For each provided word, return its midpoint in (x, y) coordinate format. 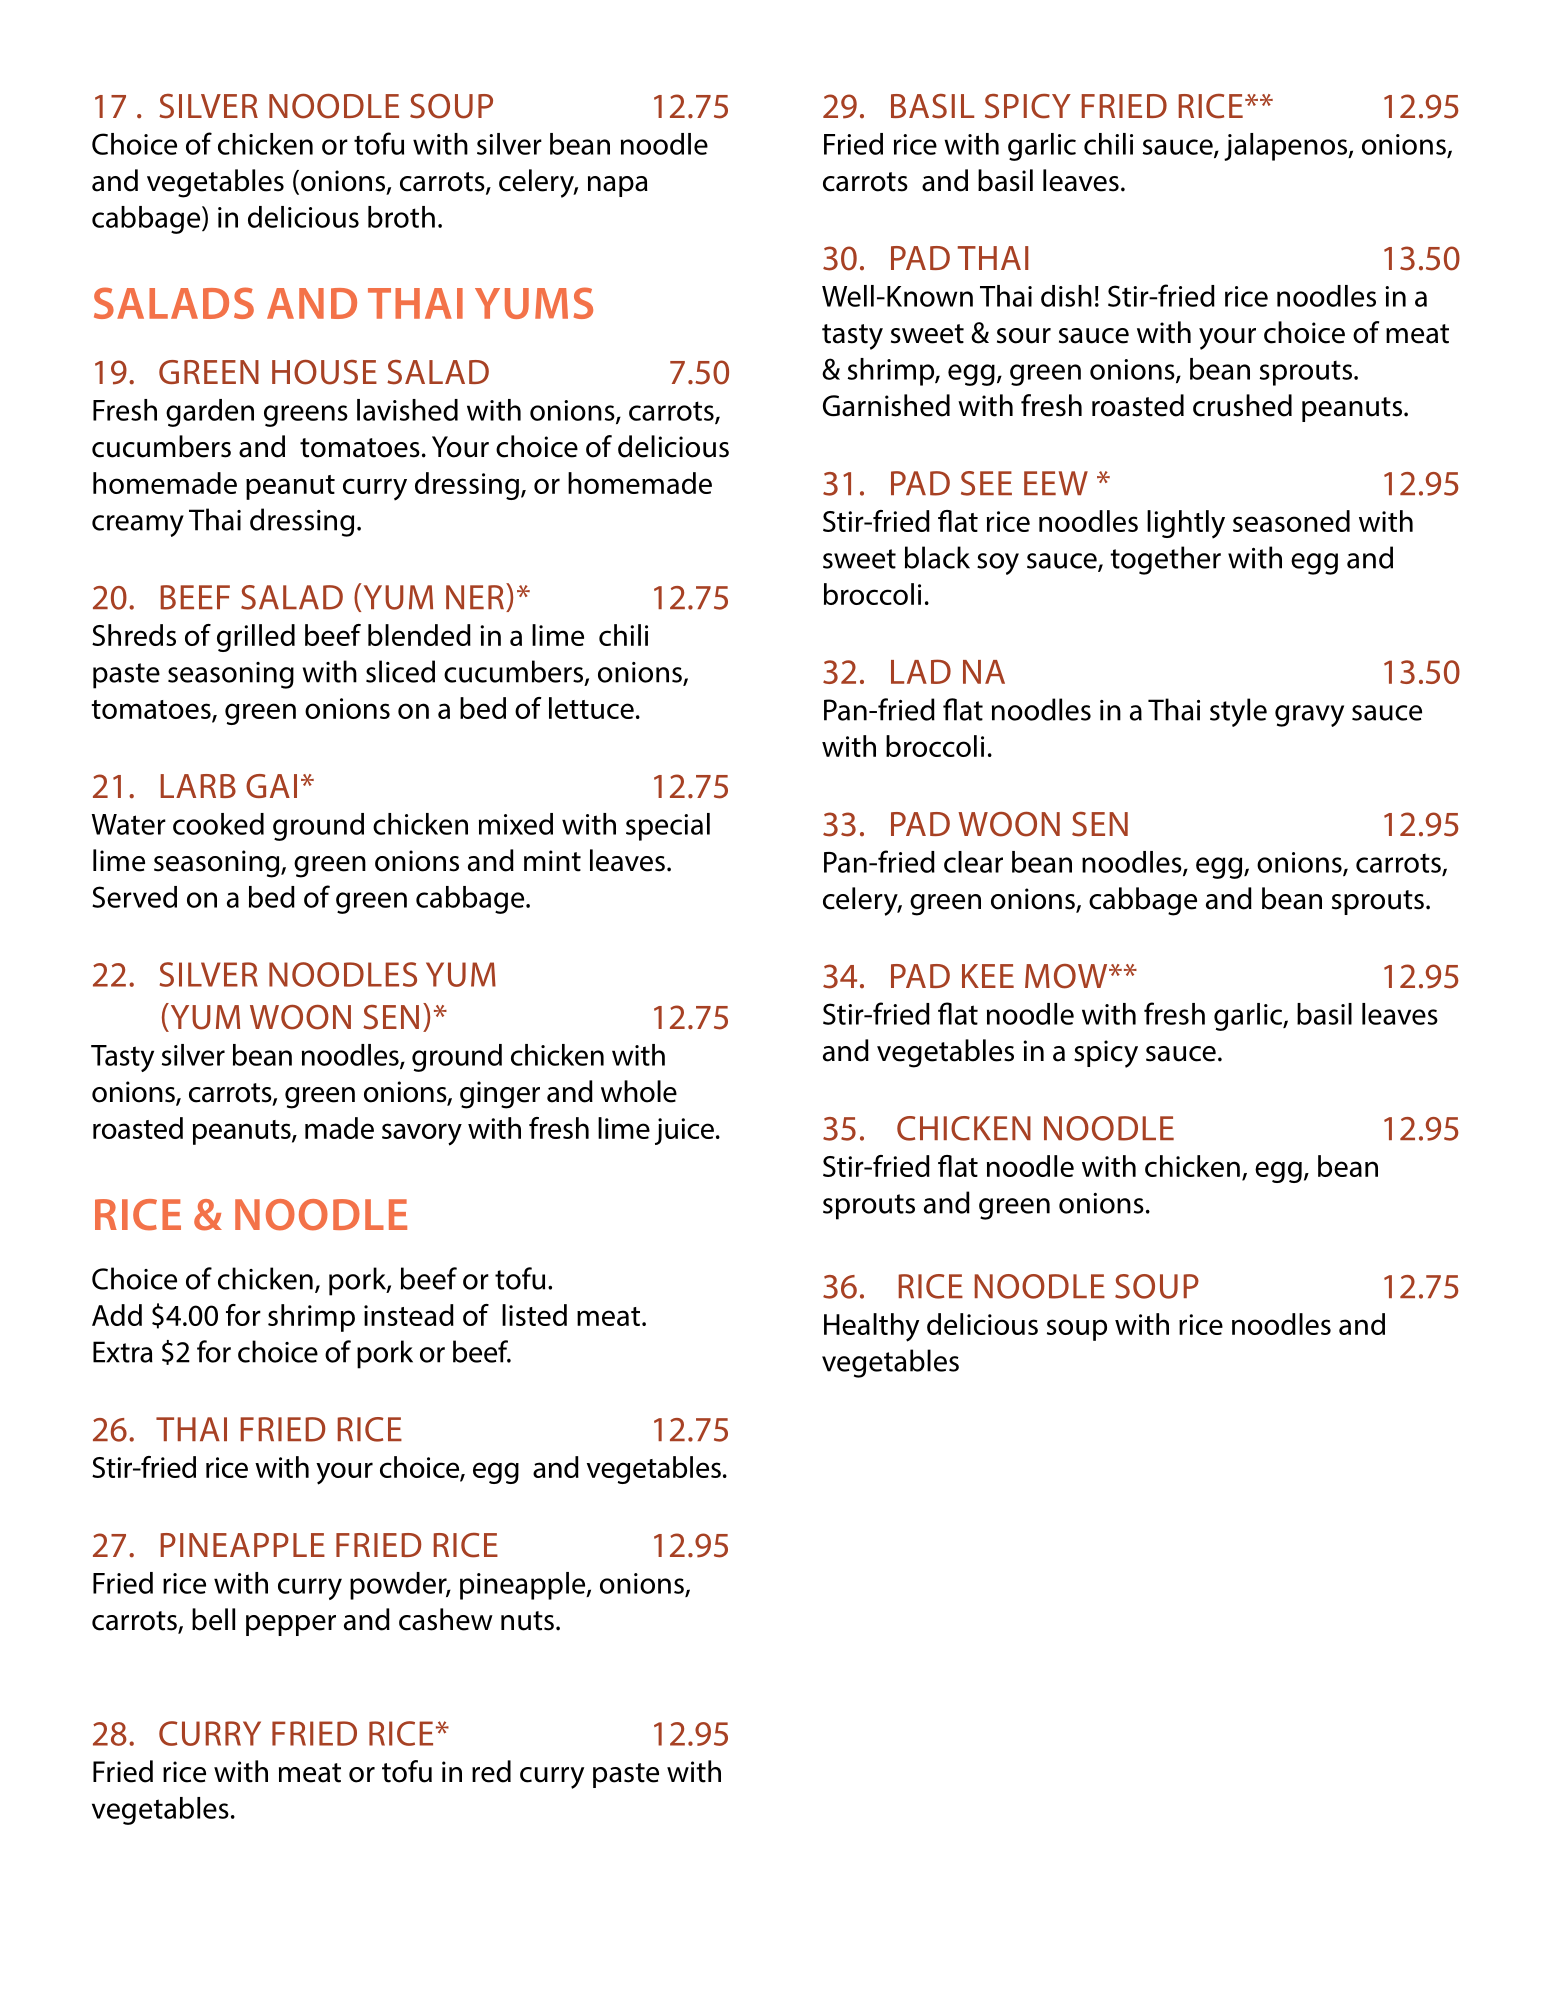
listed (534, 1315)
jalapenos (1286, 147)
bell (213, 1619)
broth (401, 217)
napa (618, 186)
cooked (218, 824)
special (668, 827)
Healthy (871, 1327)
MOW (1067, 976)
